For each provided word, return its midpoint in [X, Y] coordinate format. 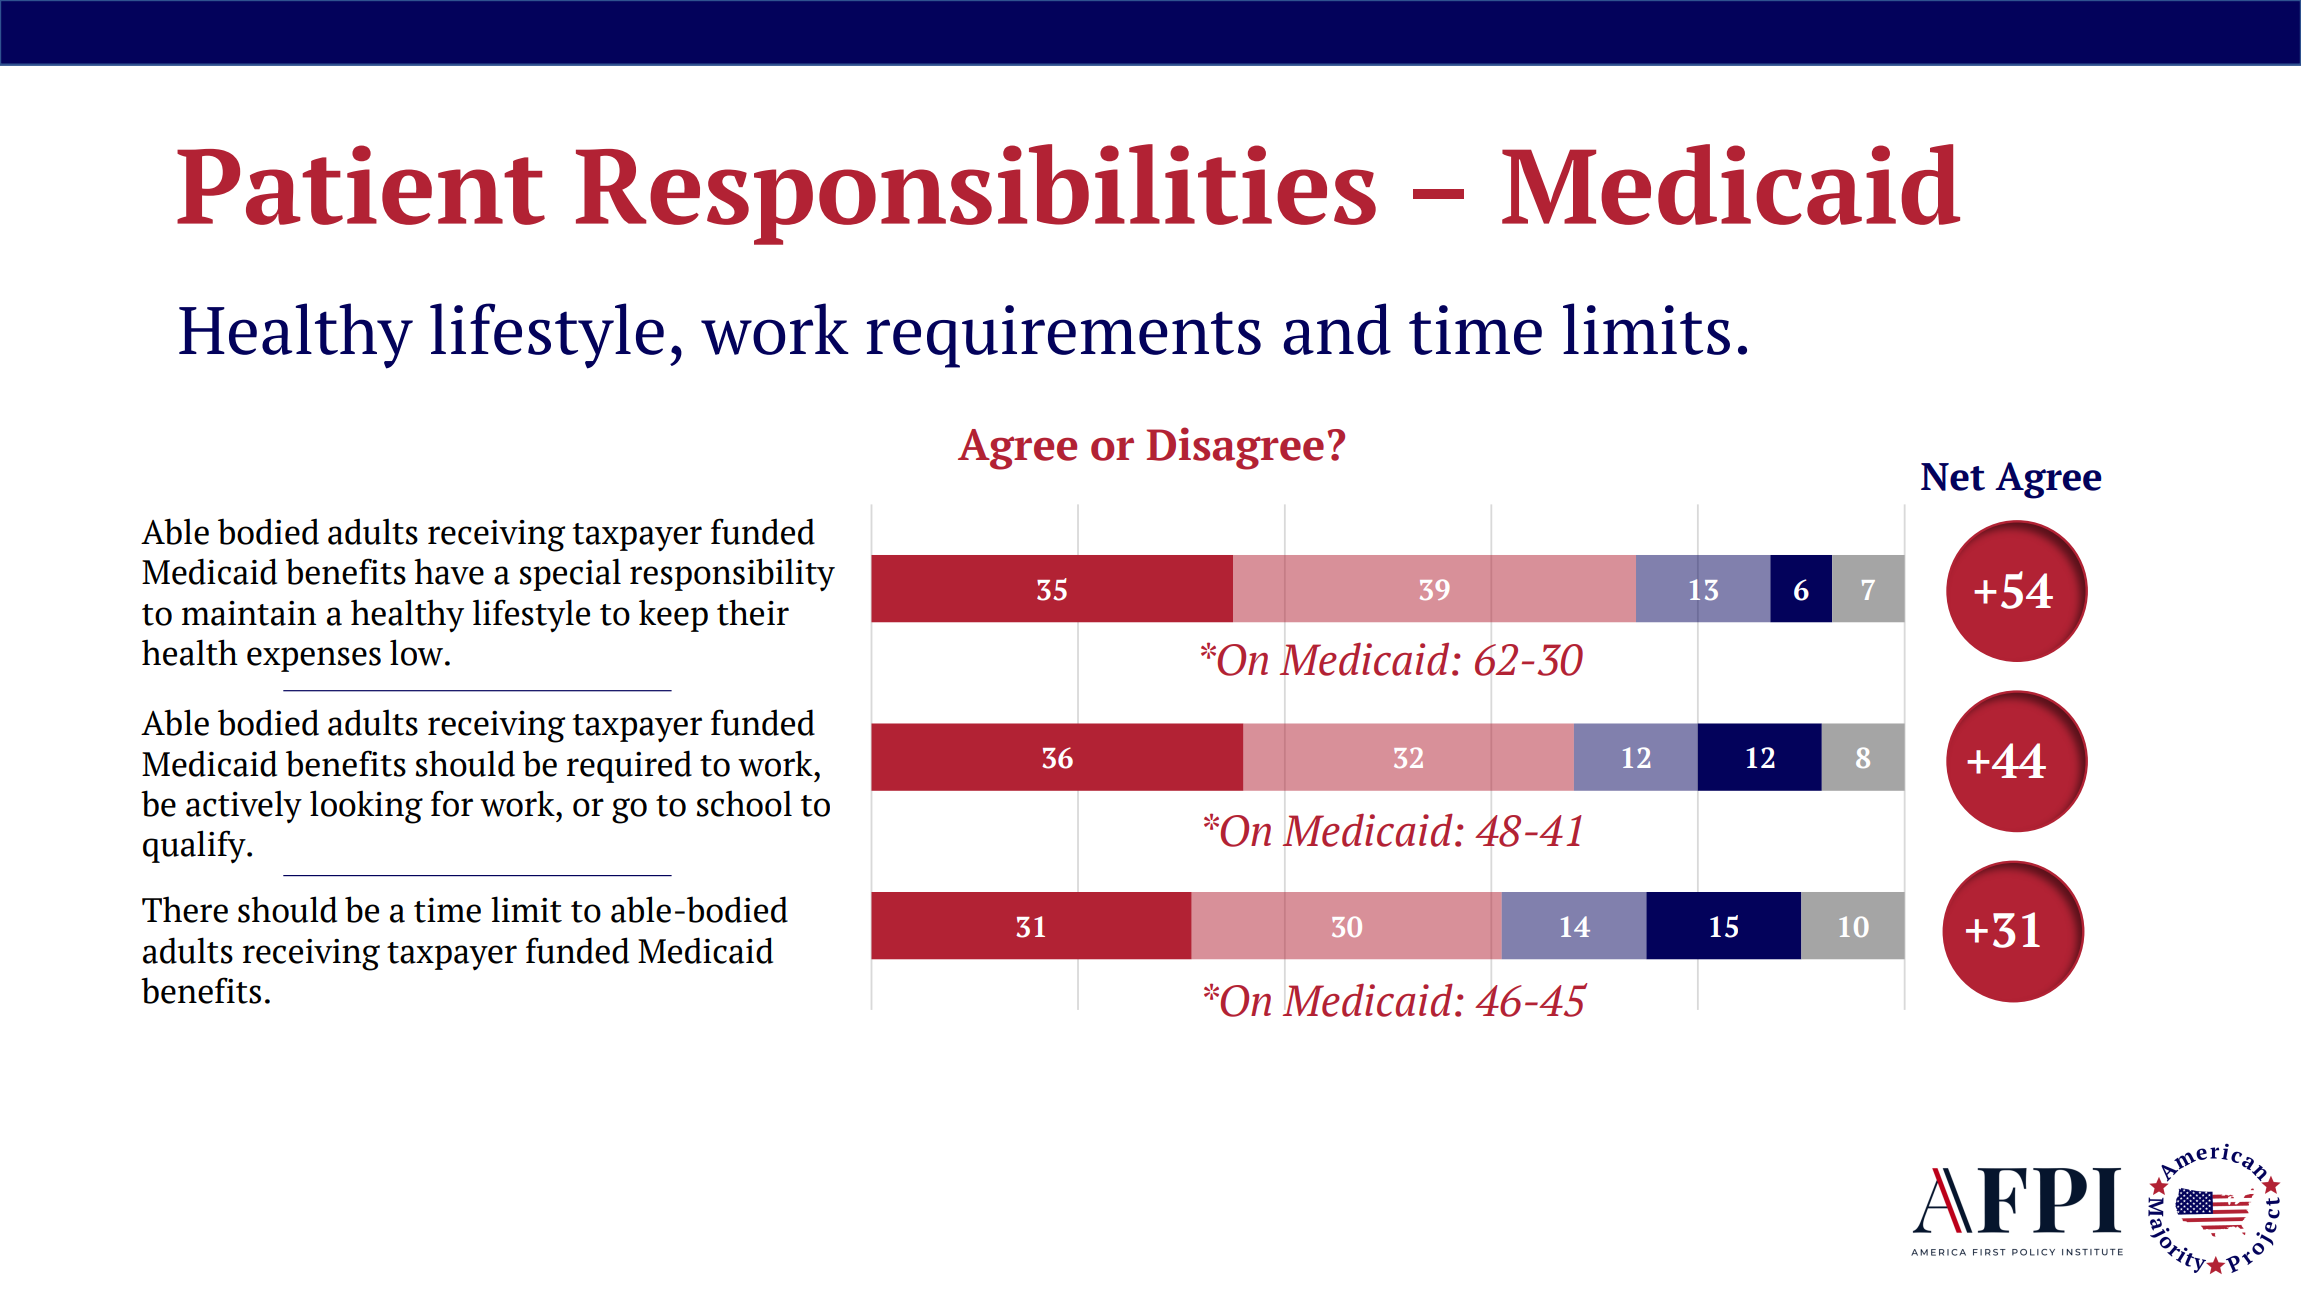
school [744, 803]
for [452, 803]
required [629, 766]
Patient [361, 185]
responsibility [732, 575]
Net [1953, 477]
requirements [1064, 336]
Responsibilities [976, 194]
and [1337, 329]
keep [673, 616]
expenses [314, 659]
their [753, 612]
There [185, 909]
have [449, 571]
